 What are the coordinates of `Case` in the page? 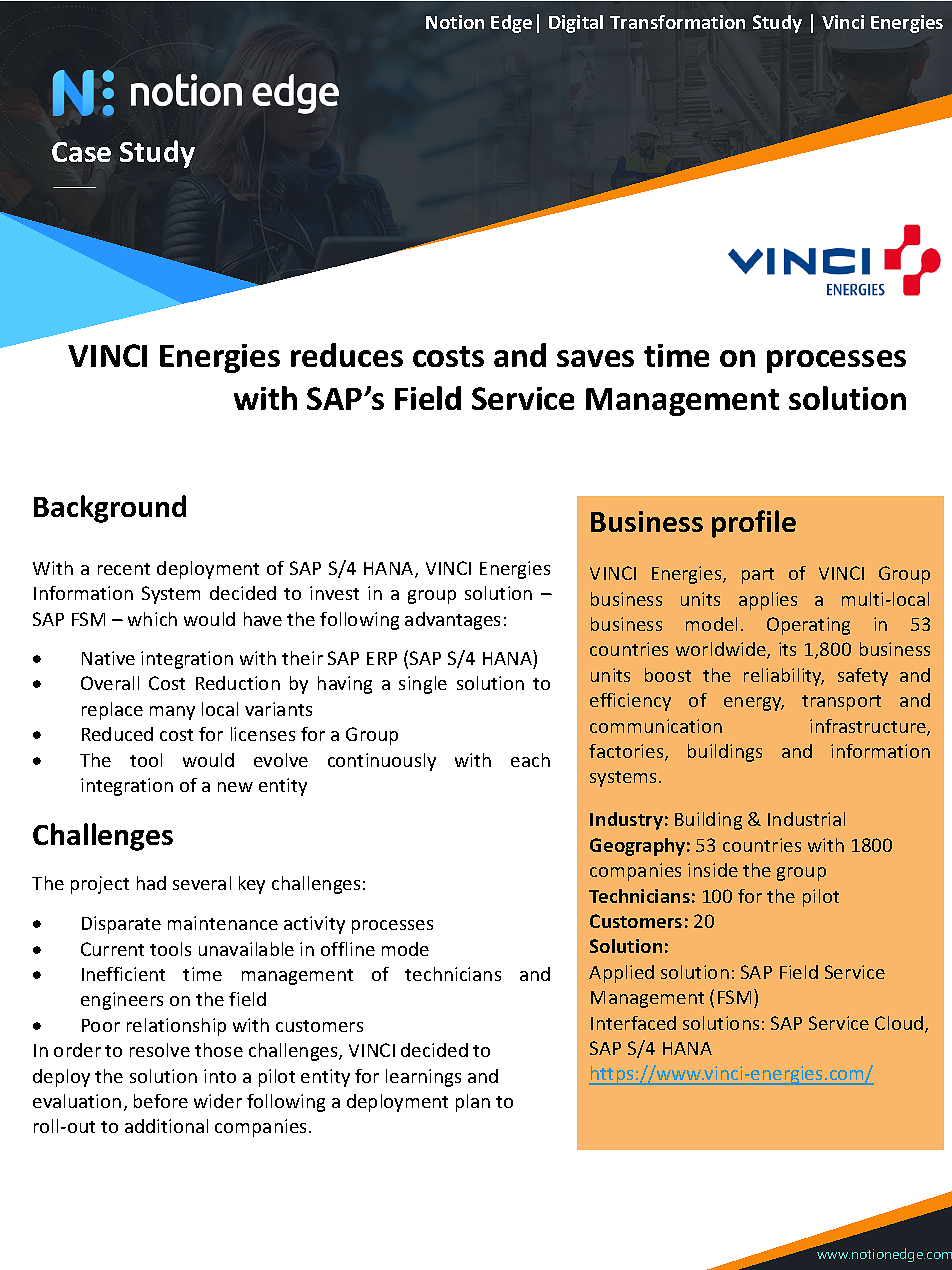 It's located at (81, 152).
